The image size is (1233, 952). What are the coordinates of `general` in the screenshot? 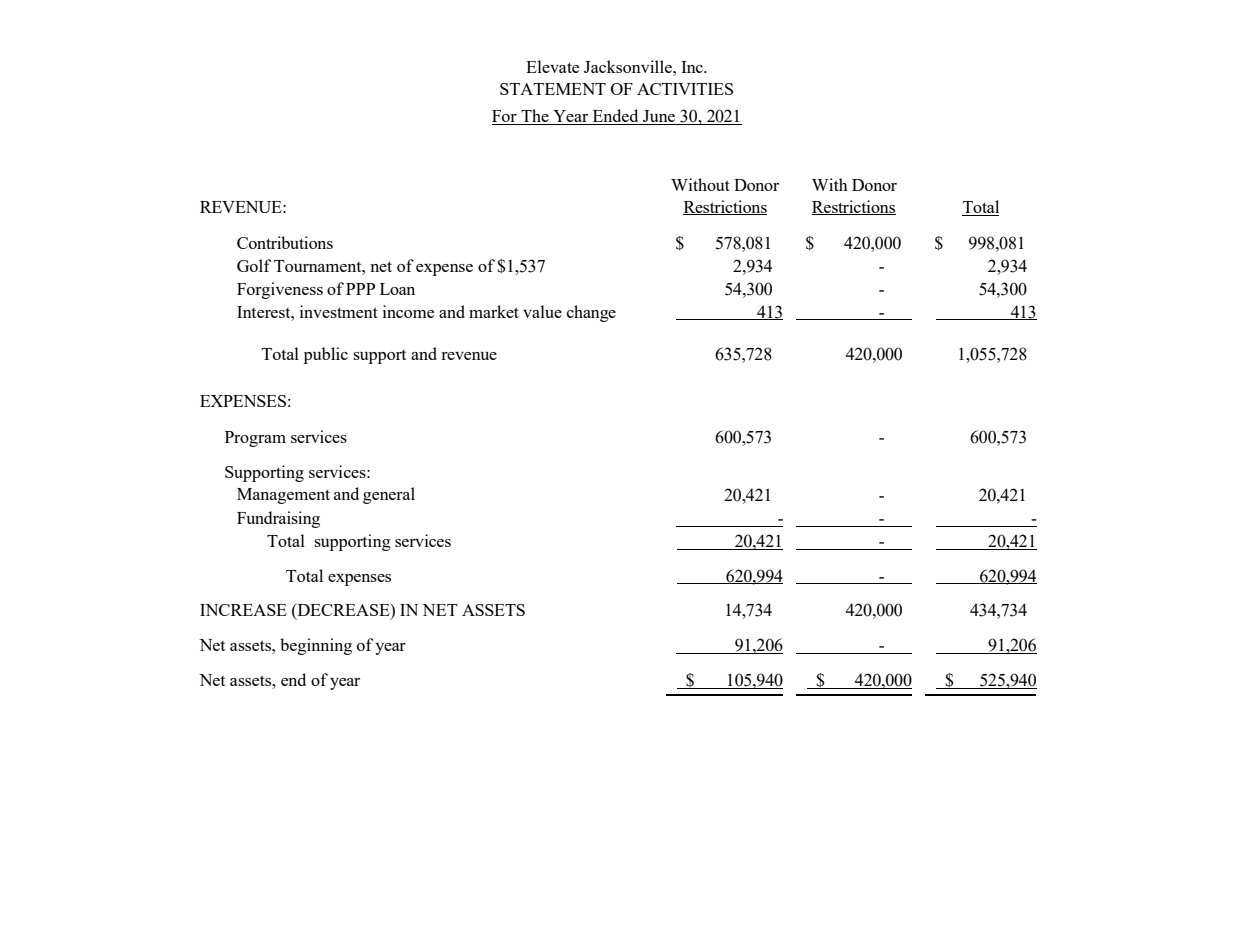 It's located at (389, 495).
